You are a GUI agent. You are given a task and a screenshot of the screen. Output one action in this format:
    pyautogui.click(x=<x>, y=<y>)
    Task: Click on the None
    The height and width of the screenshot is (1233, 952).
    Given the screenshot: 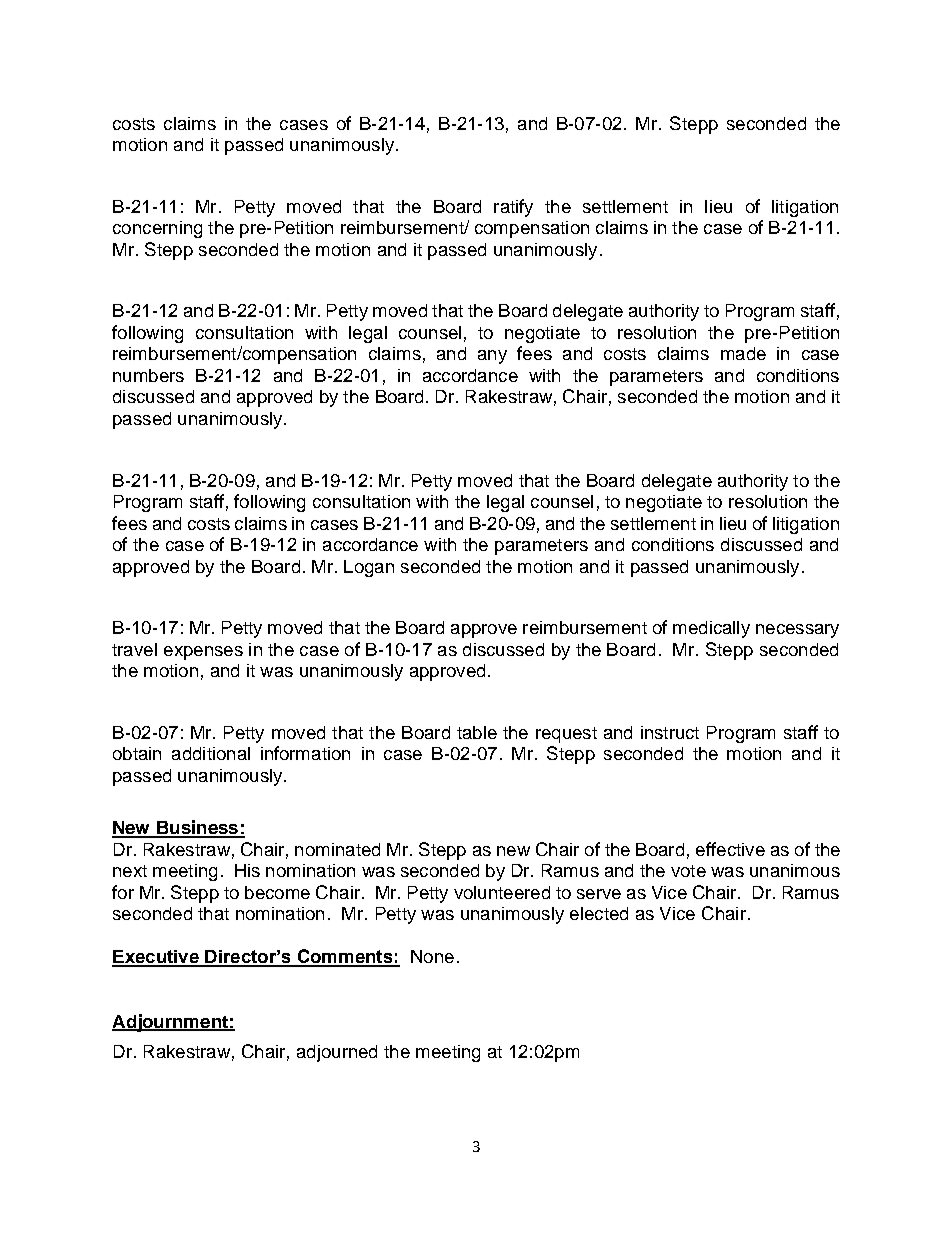 What is the action you would take?
    pyautogui.click(x=432, y=956)
